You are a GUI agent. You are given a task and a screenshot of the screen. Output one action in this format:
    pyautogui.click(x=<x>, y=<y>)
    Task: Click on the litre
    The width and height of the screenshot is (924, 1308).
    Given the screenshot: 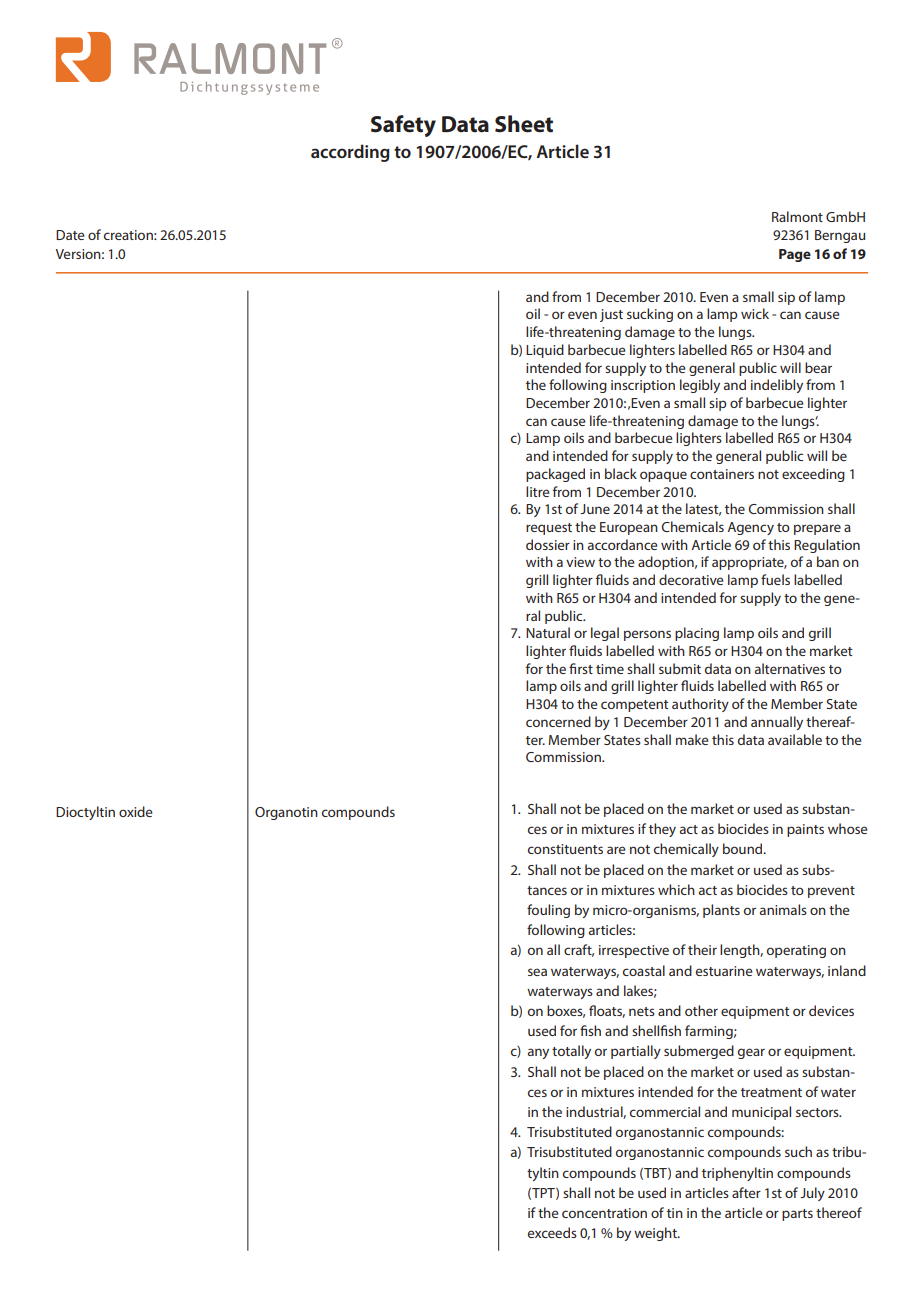 What is the action you would take?
    pyautogui.click(x=538, y=491)
